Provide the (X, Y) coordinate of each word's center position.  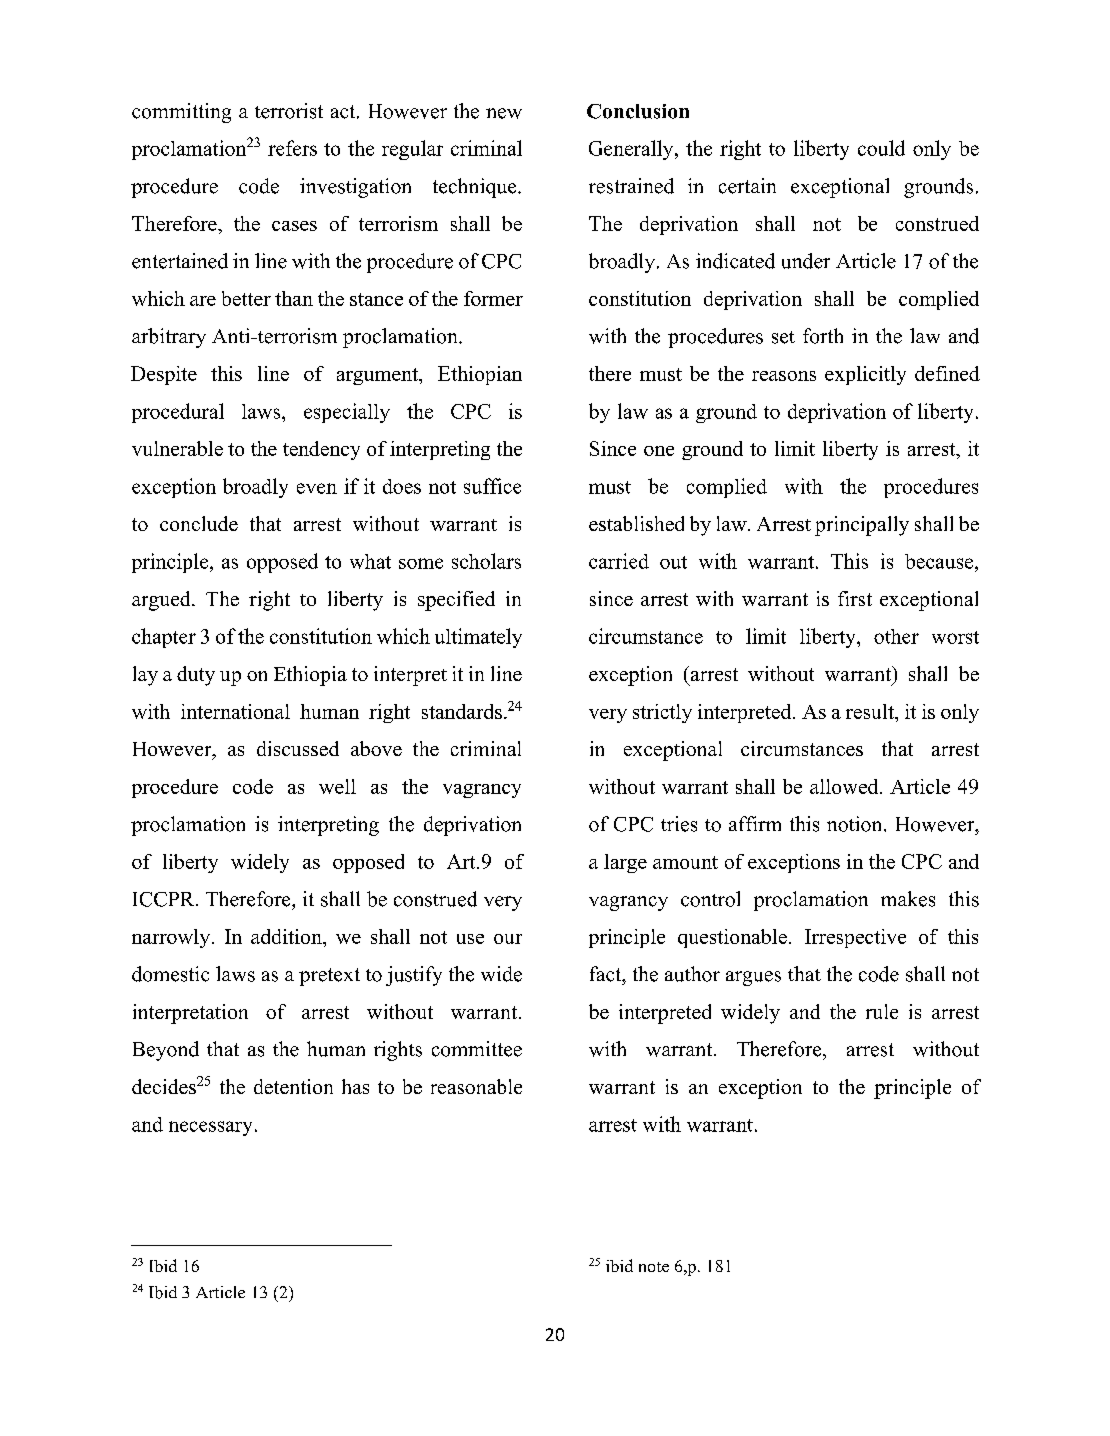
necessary (210, 1128)
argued (162, 601)
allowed (845, 786)
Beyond (166, 1051)
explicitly (865, 375)
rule (882, 1011)
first (855, 598)
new (504, 113)
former (493, 298)
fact (607, 974)
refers (292, 148)
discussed (298, 748)
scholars (486, 561)
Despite (164, 375)
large (625, 863)
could (881, 148)
